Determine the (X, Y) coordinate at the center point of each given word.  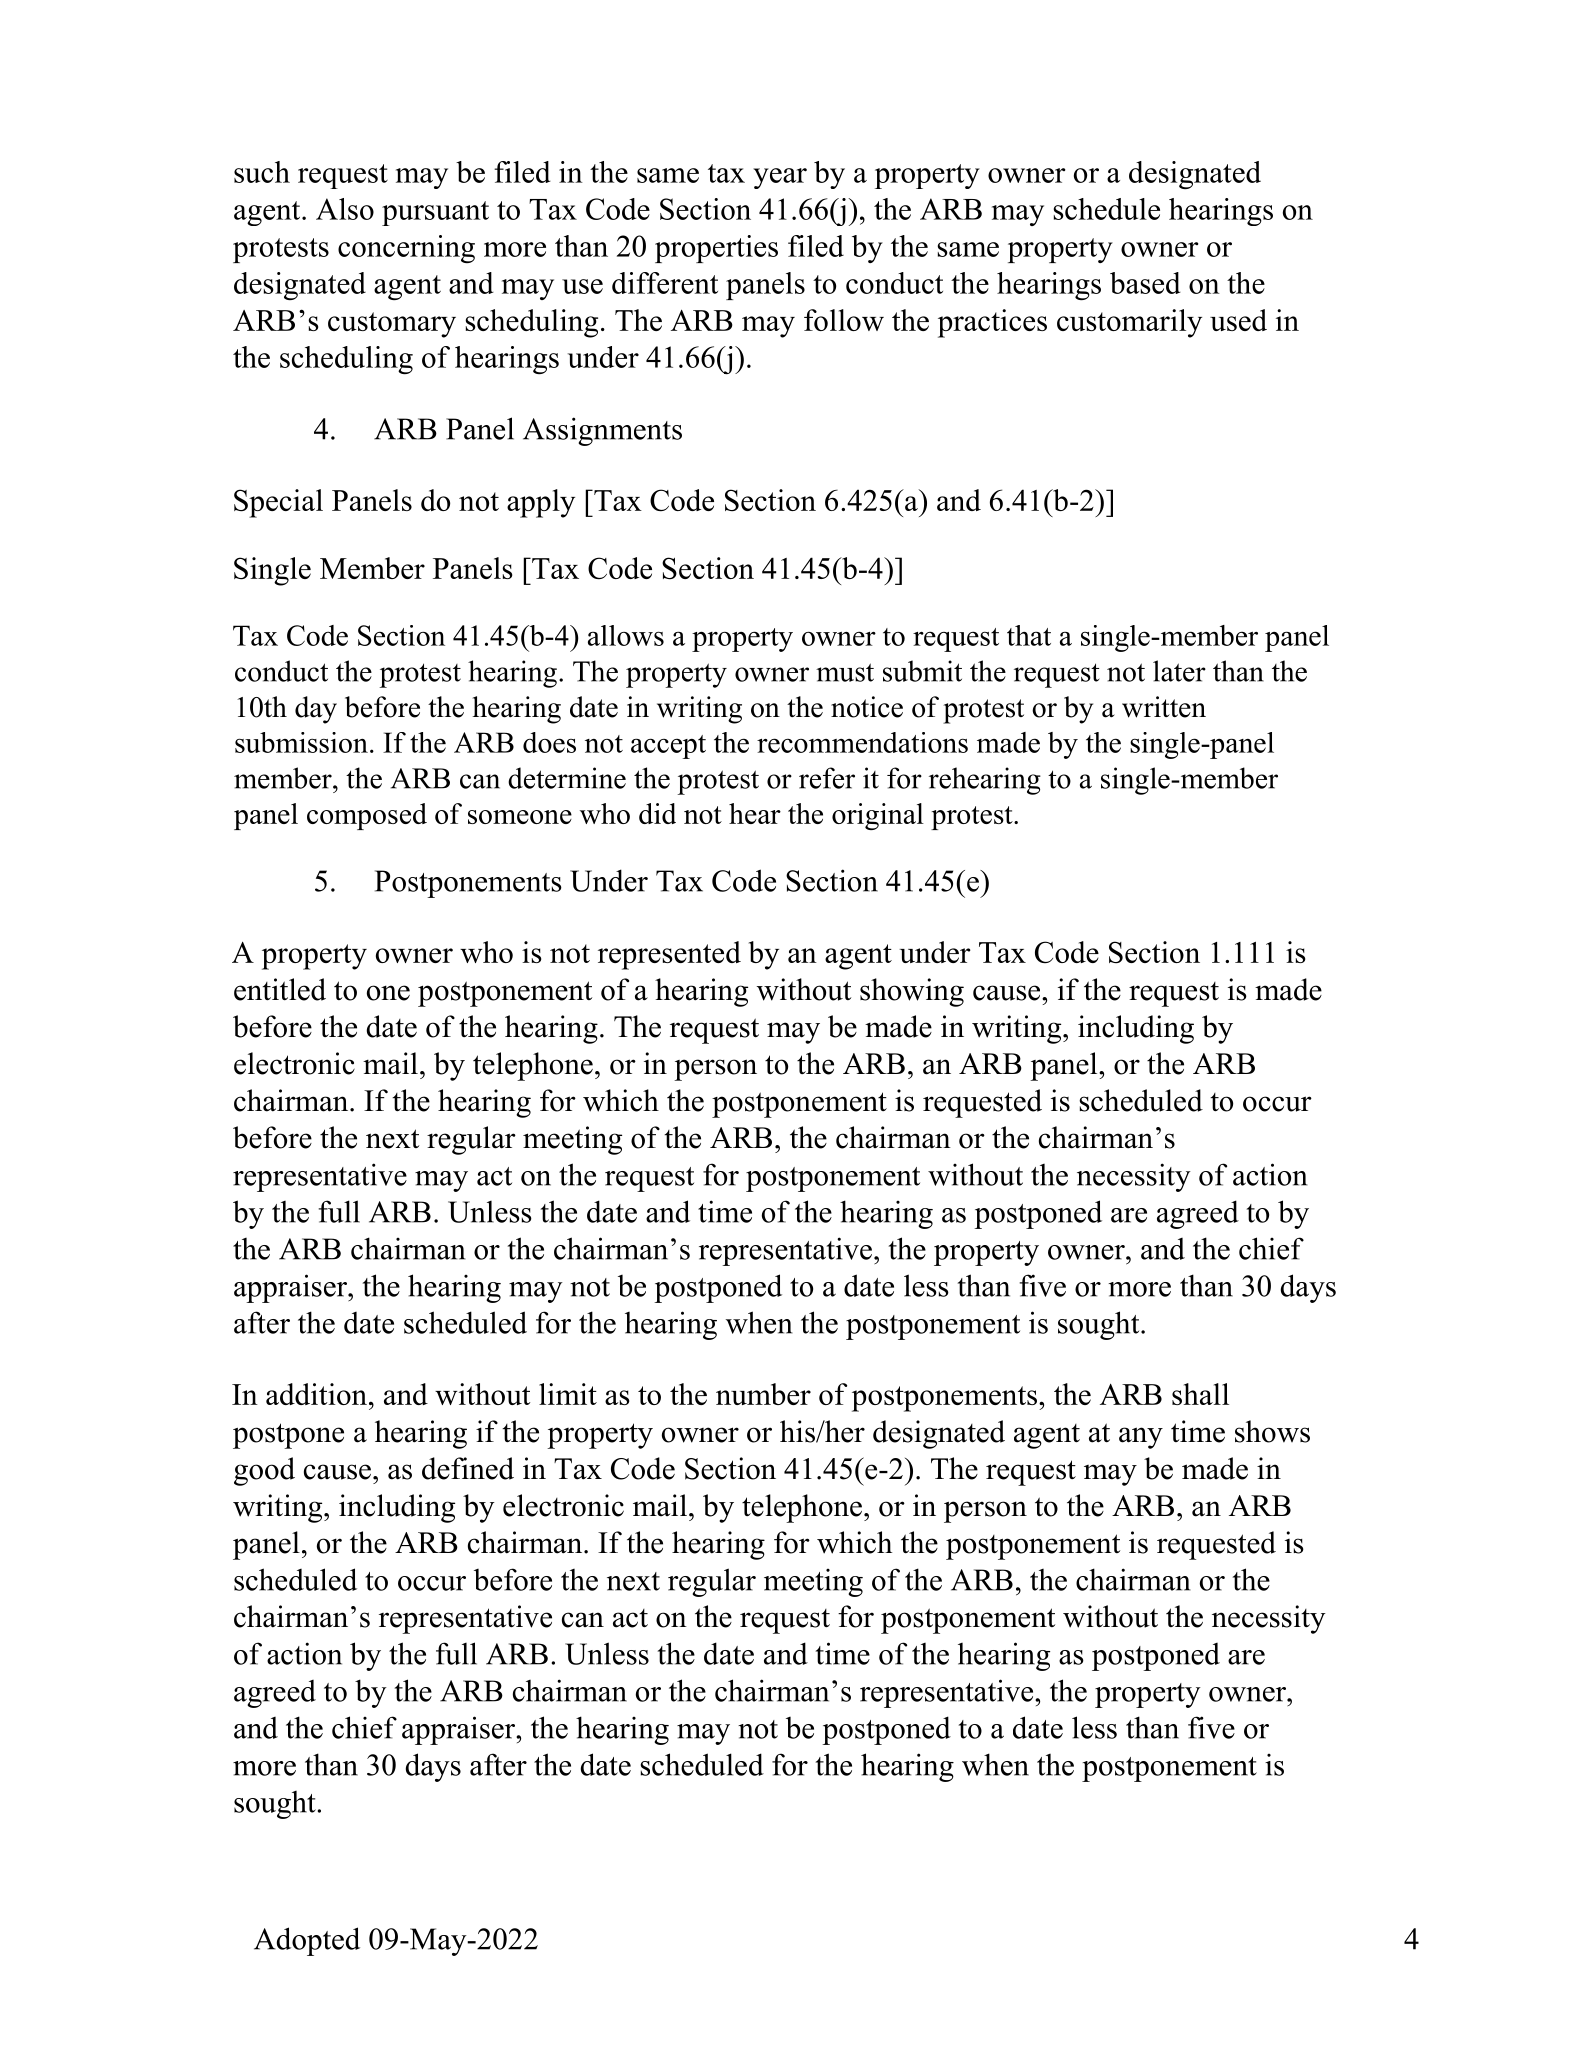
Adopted (307, 1941)
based (1145, 283)
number (763, 1394)
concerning (406, 249)
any (1141, 1438)
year (780, 178)
